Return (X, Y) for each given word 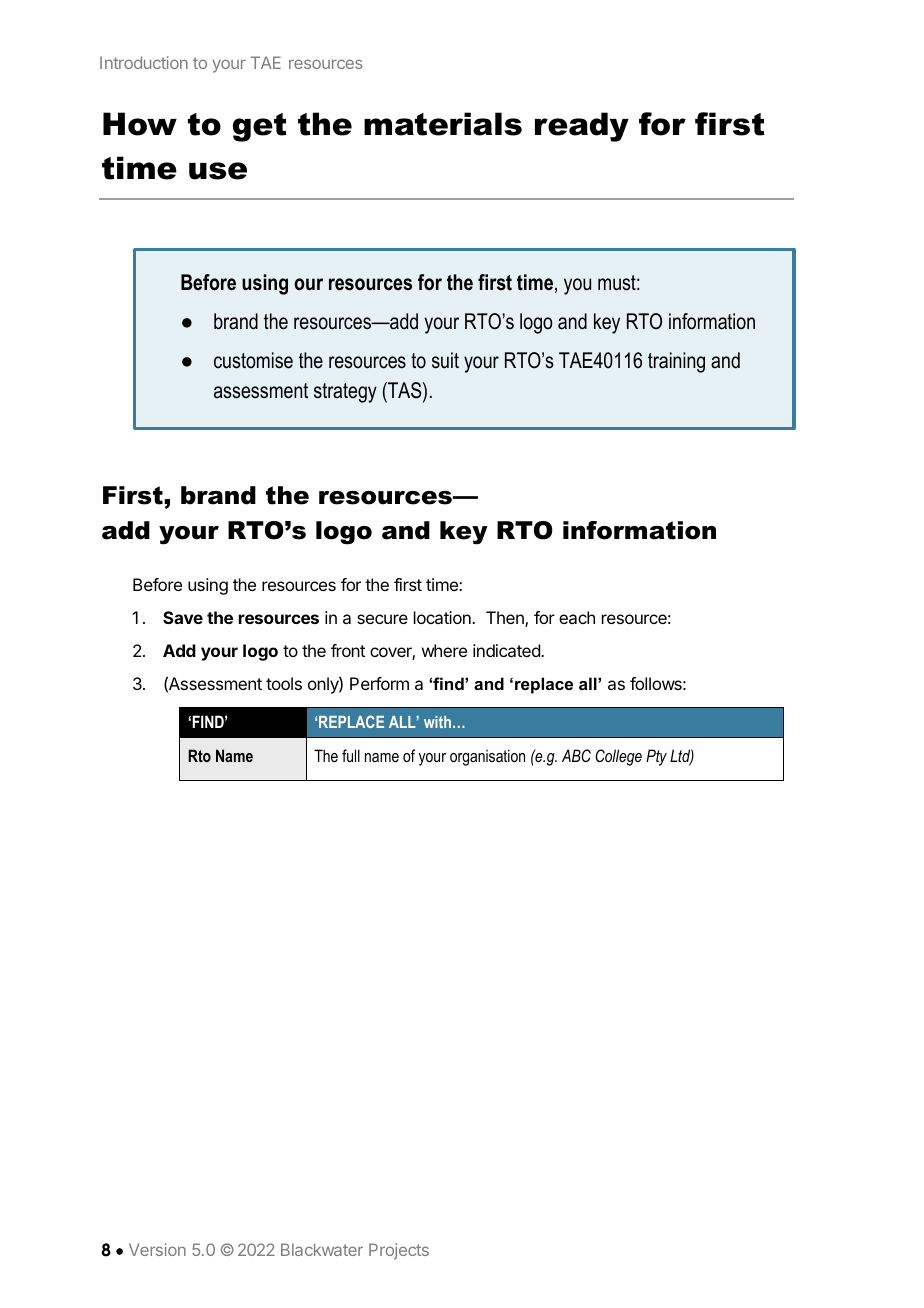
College (618, 757)
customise (253, 360)
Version (157, 1249)
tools (284, 683)
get (259, 127)
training (676, 362)
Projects (399, 1251)
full (351, 755)
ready (582, 127)
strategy (345, 393)
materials (443, 124)
